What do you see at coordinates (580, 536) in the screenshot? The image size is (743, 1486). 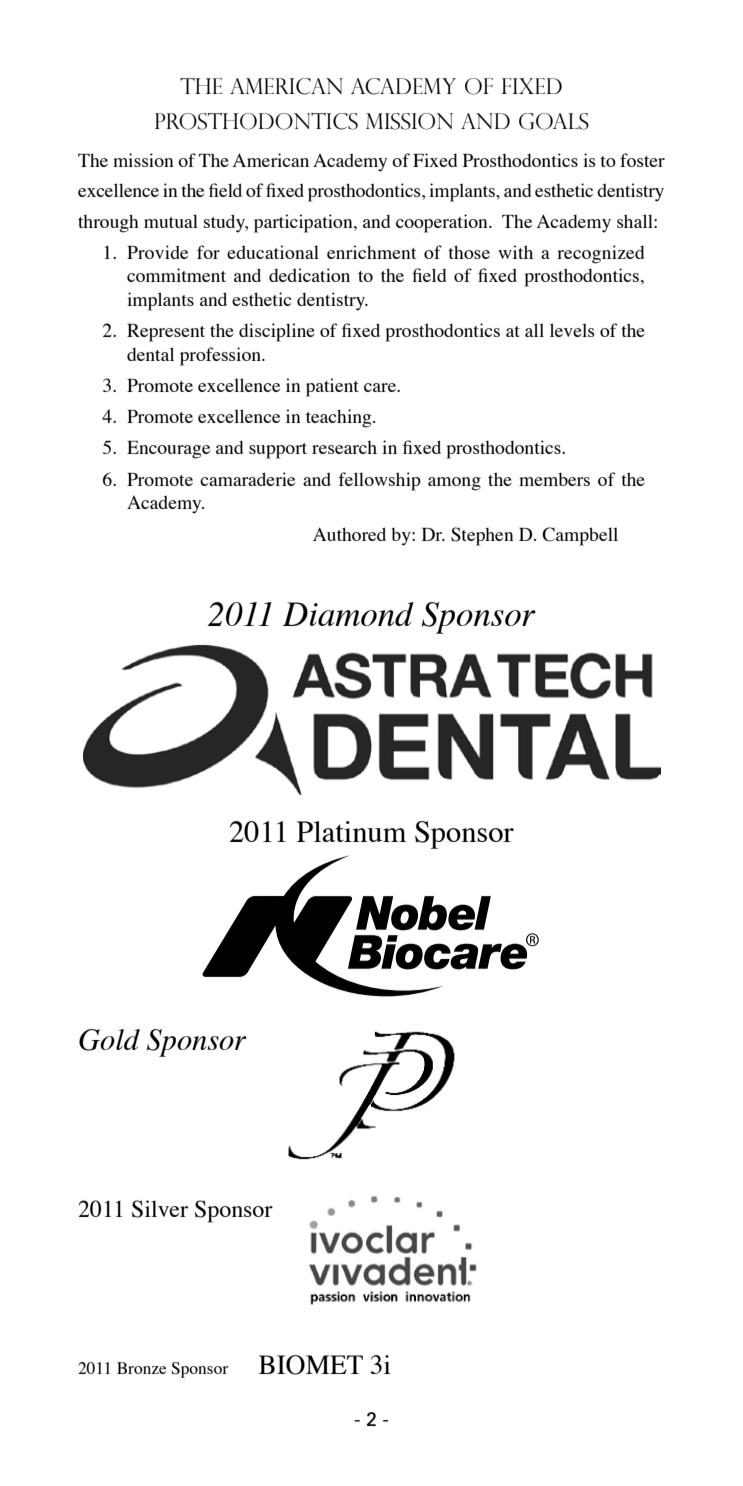 I see `Campbell` at bounding box center [580, 536].
